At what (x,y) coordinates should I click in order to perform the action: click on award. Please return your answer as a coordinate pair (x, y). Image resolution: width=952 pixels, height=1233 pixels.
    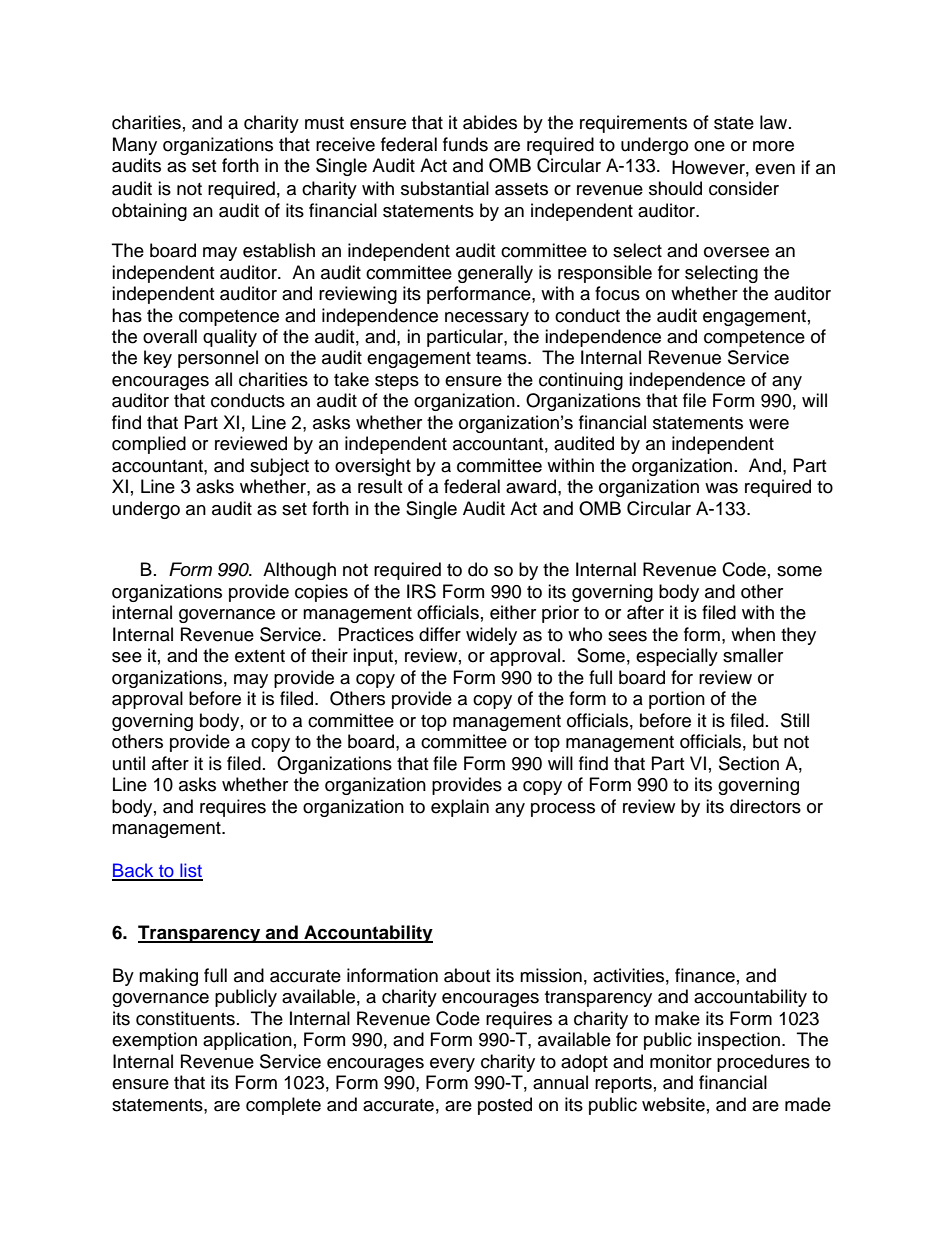
    Looking at the image, I should click on (531, 486).
